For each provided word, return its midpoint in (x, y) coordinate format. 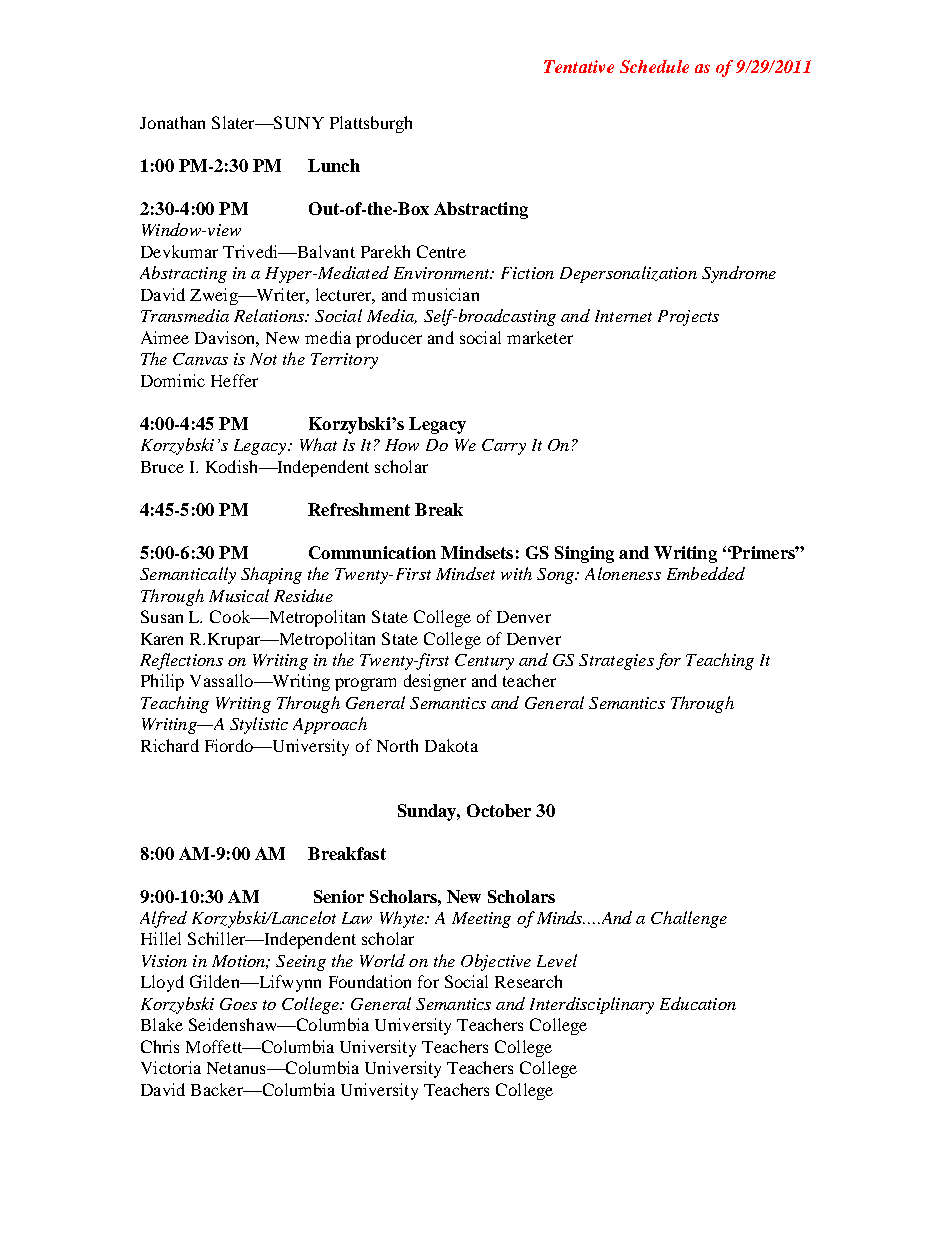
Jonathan (172, 122)
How (402, 445)
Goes (238, 1004)
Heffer (234, 380)
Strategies (616, 662)
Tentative (579, 66)
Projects (688, 318)
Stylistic (259, 725)
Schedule (654, 66)
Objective (496, 962)
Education (698, 1003)
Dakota (451, 745)
